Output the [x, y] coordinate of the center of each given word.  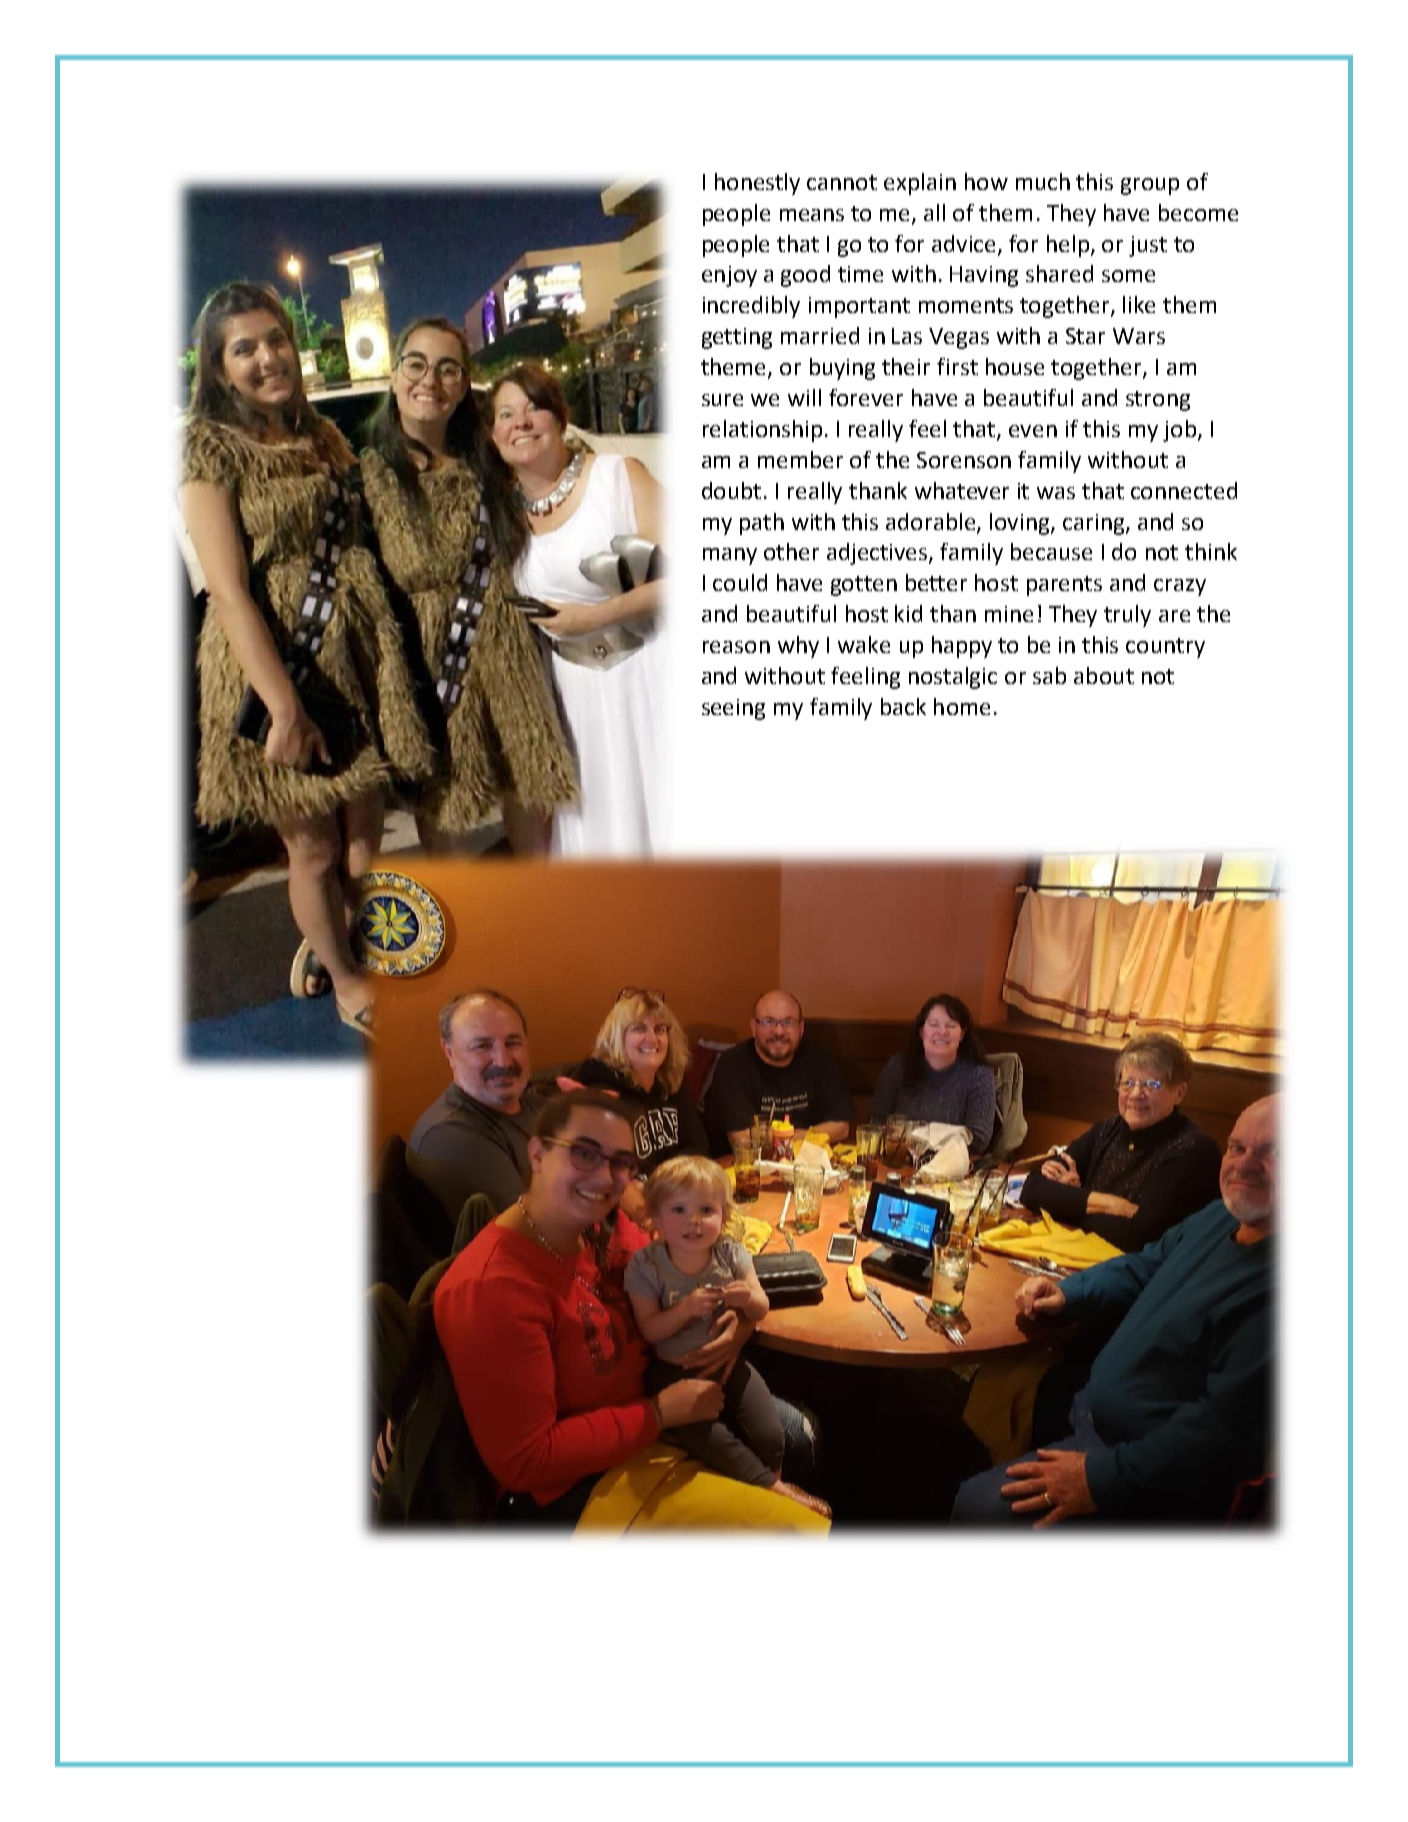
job [1179, 431]
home [962, 706]
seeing [733, 709]
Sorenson [964, 460]
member [800, 459]
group [1150, 186]
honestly [757, 184]
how [986, 181]
